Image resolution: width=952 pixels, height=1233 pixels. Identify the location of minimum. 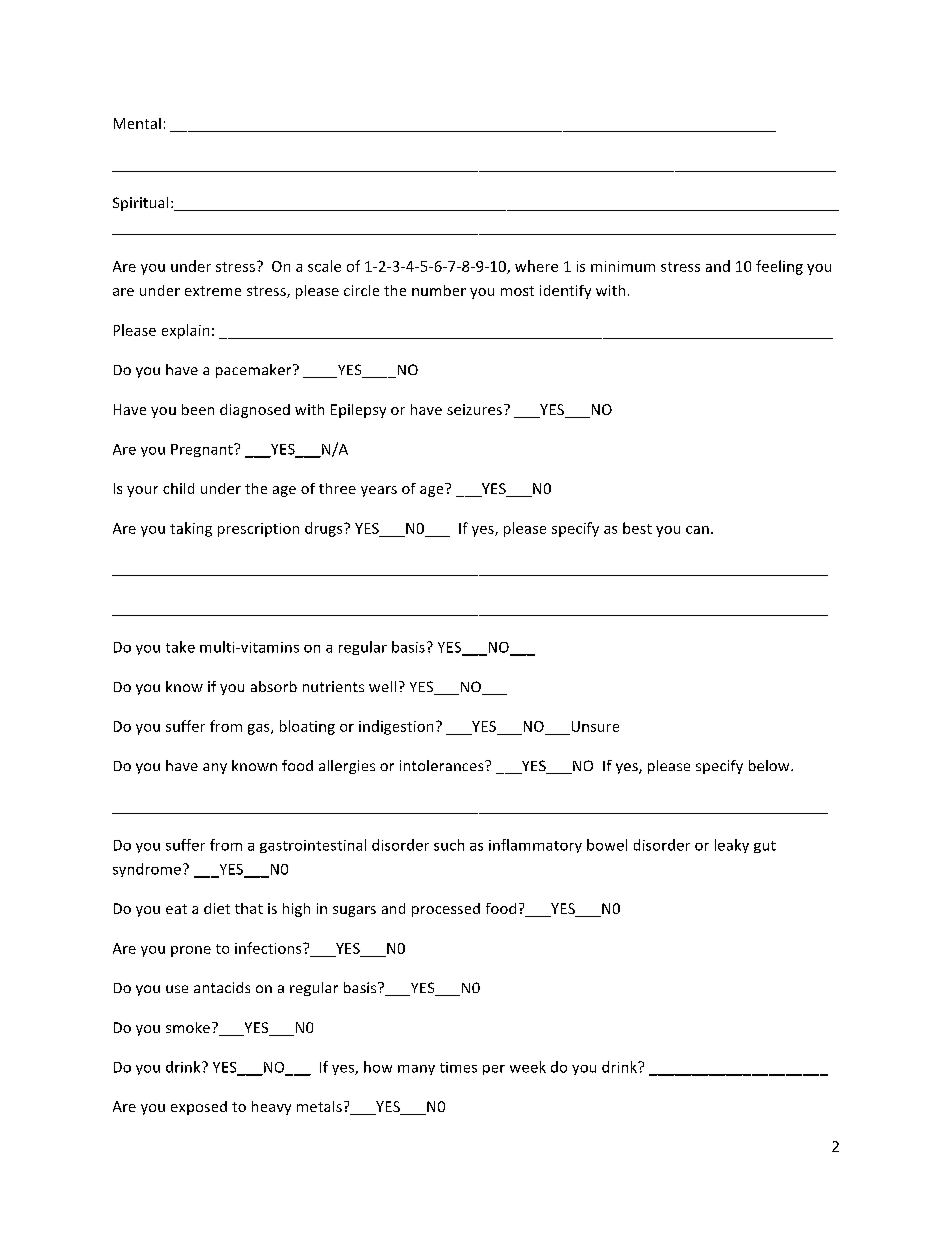
(623, 266).
